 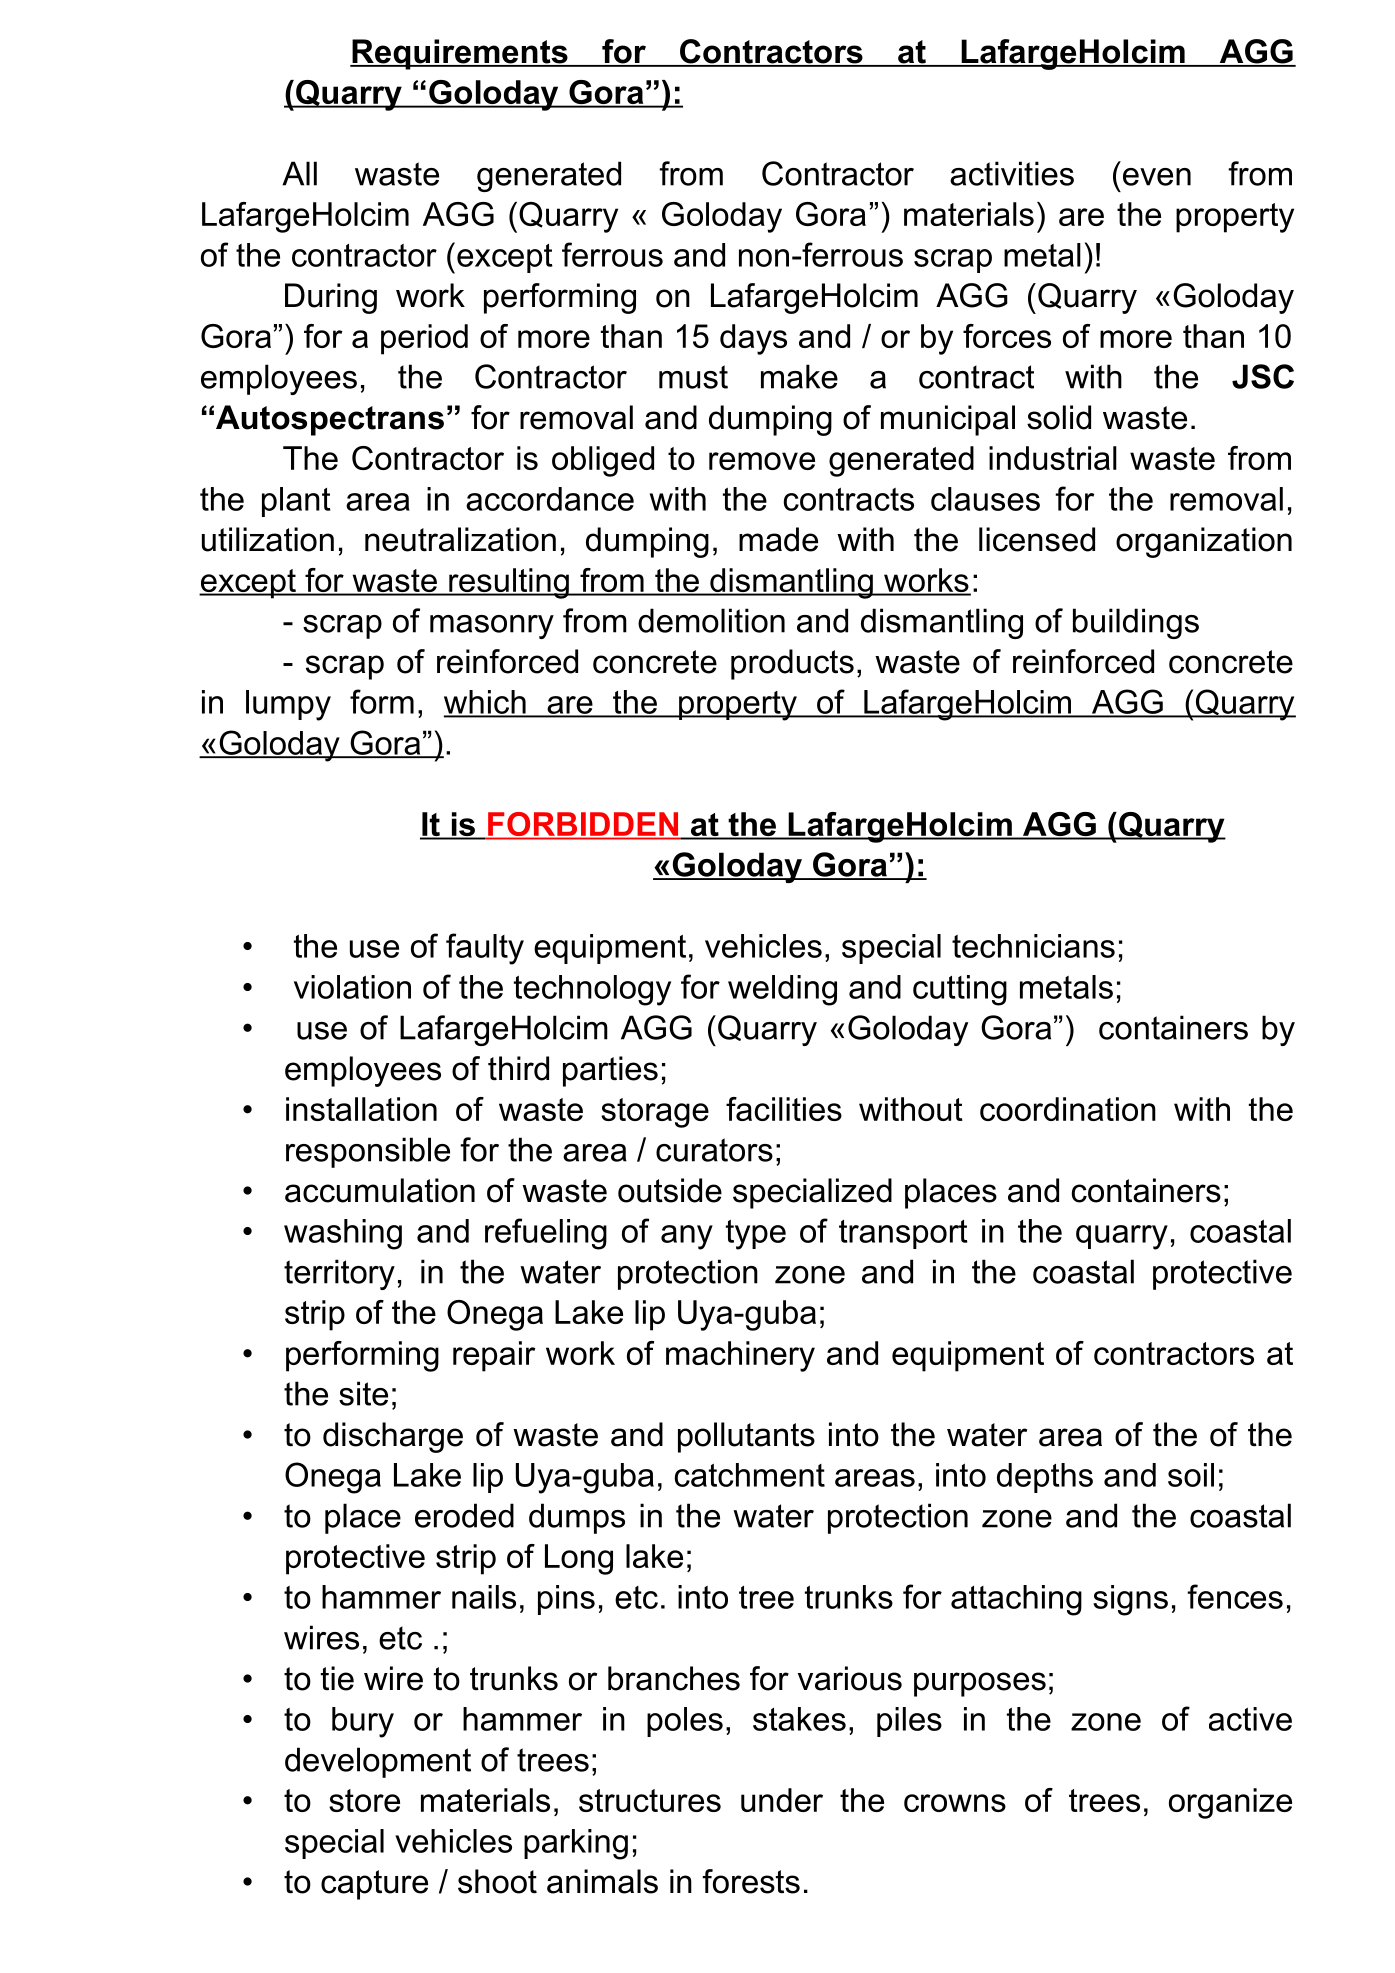 What do you see at coordinates (1204, 542) in the document?
I see `organization` at bounding box center [1204, 542].
